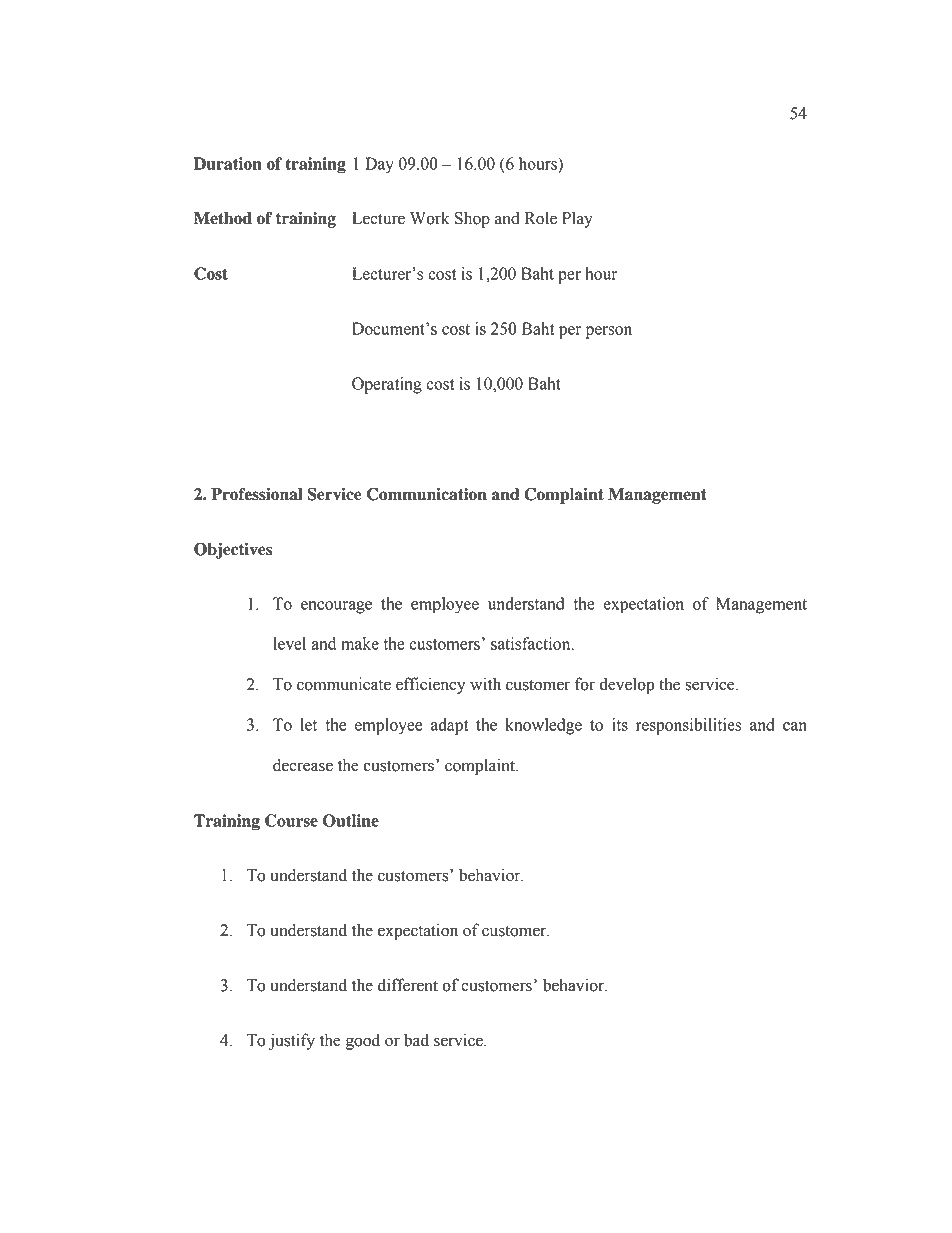 This screenshot has height=1233, width=952. What do you see at coordinates (292, 1041) in the screenshot?
I see `justify` at bounding box center [292, 1041].
